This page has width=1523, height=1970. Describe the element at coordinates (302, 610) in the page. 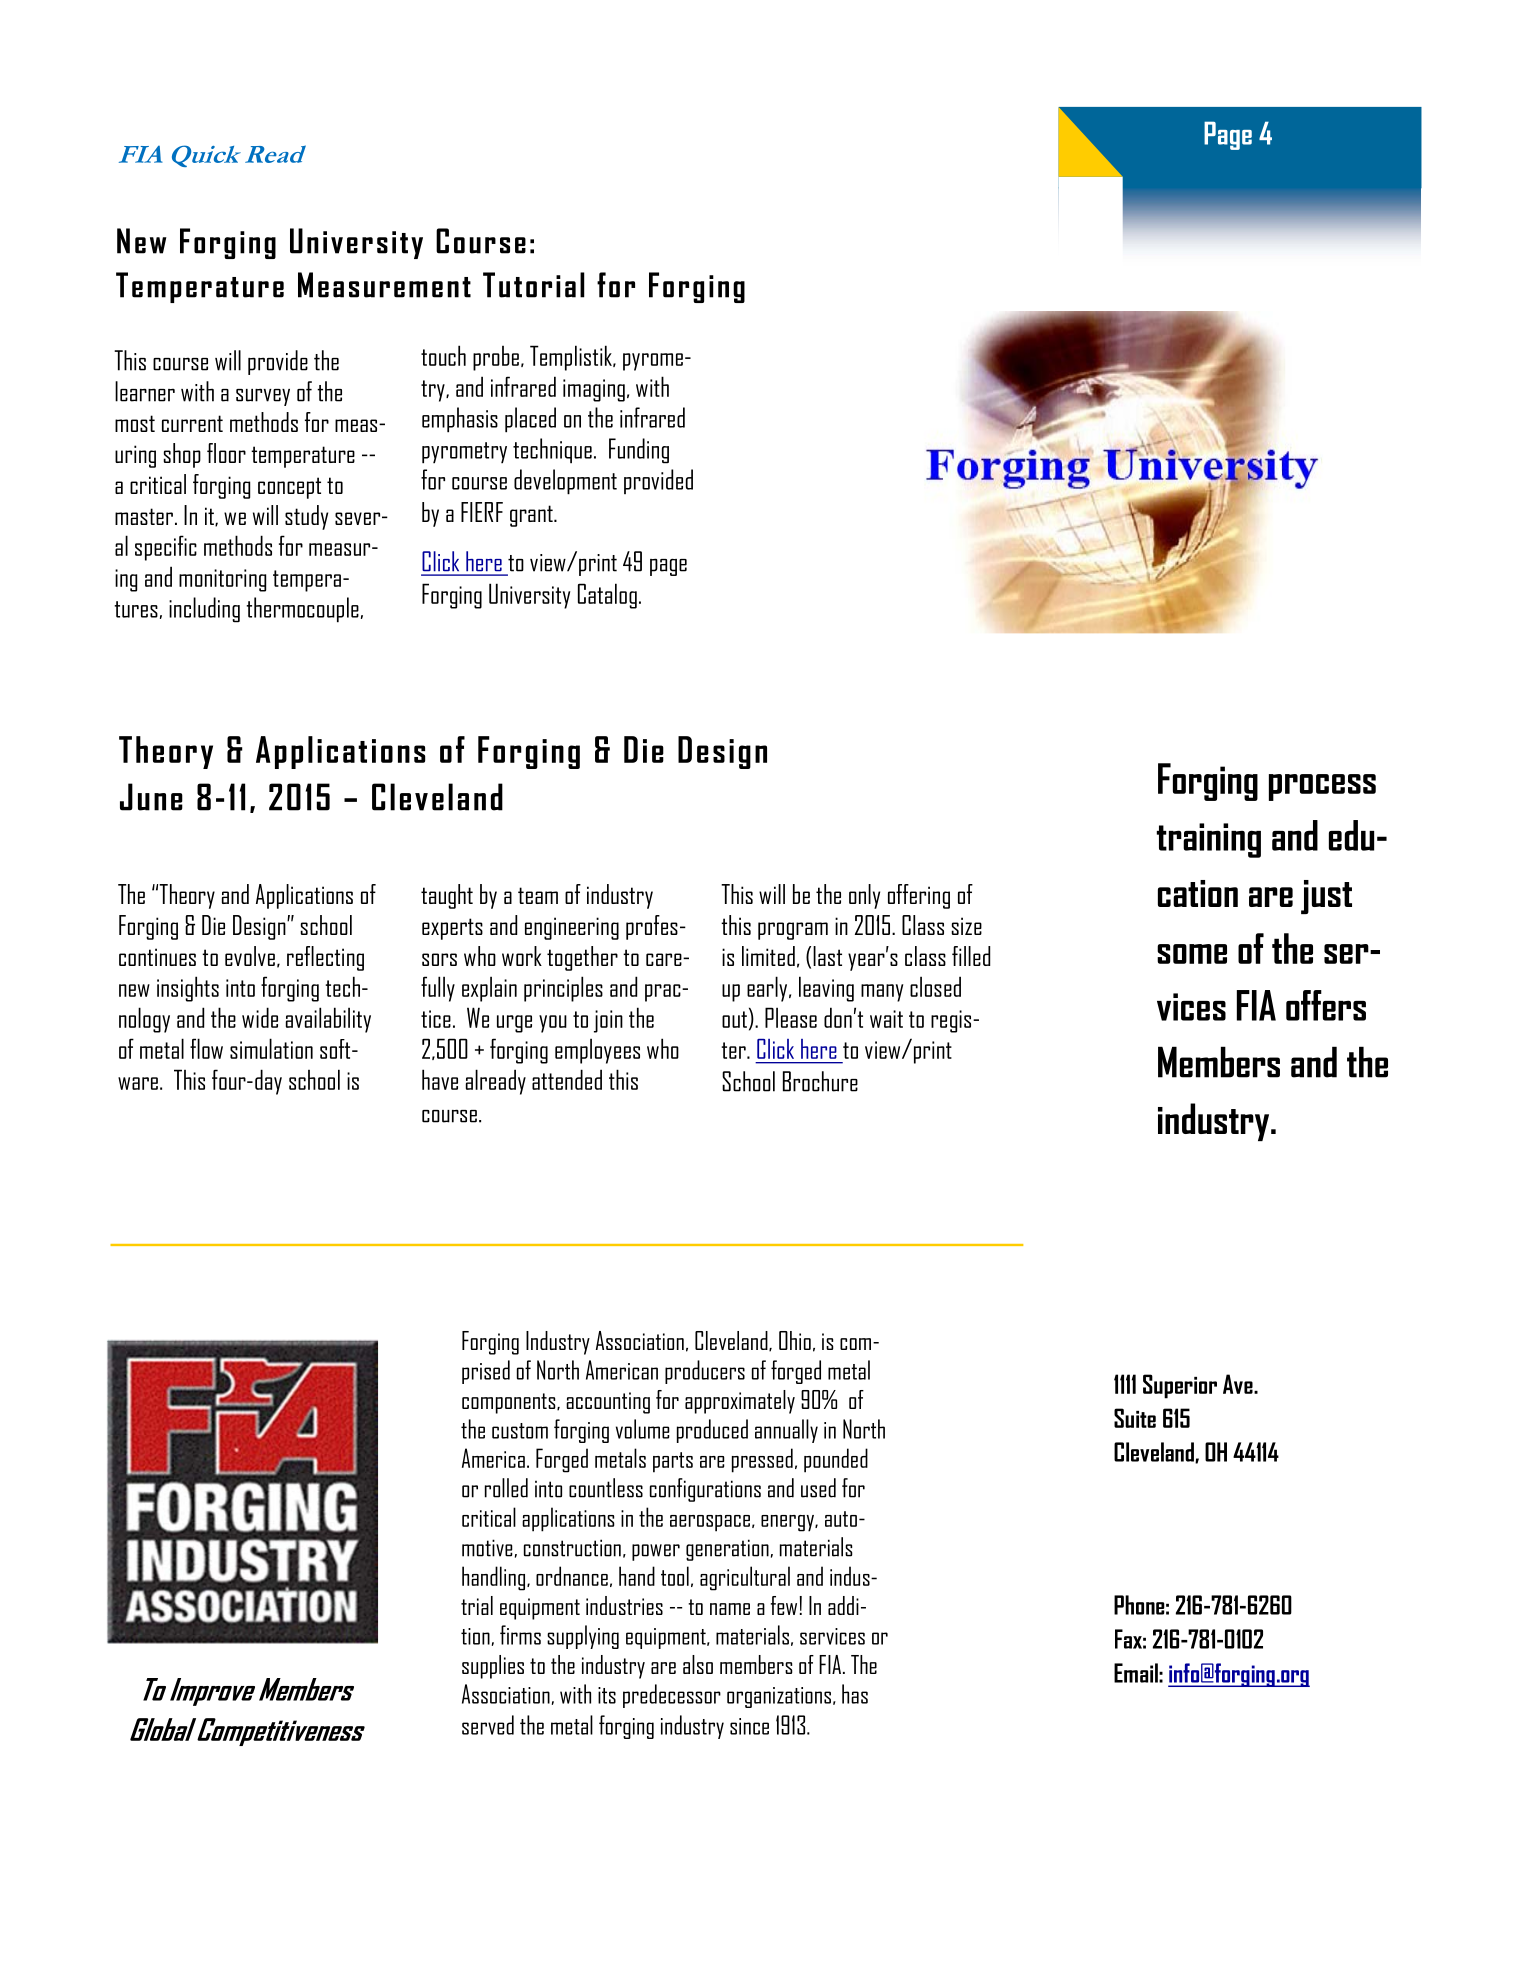

I see `thermocouple` at that location.
